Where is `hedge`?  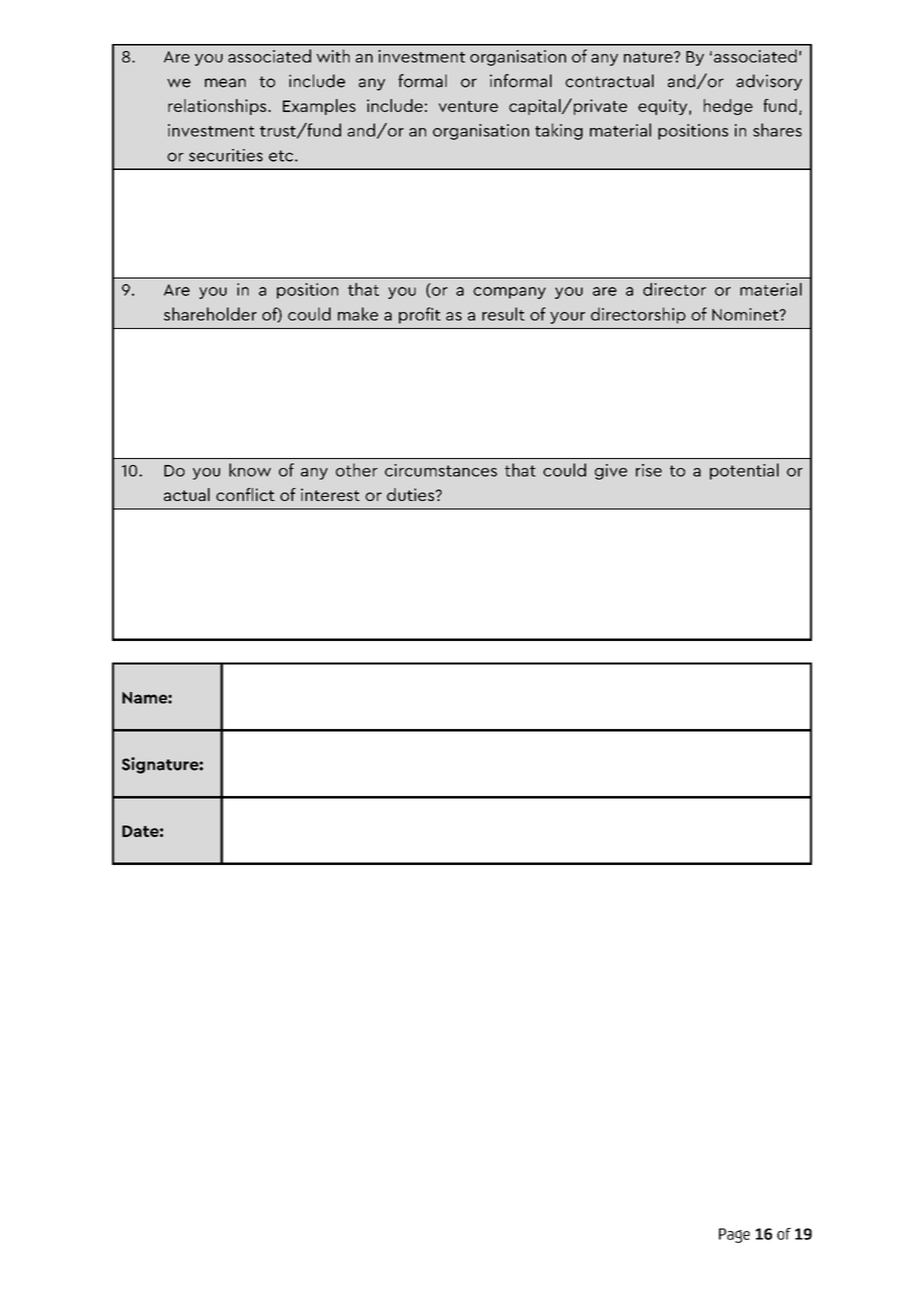
hedge is located at coordinates (728, 107).
